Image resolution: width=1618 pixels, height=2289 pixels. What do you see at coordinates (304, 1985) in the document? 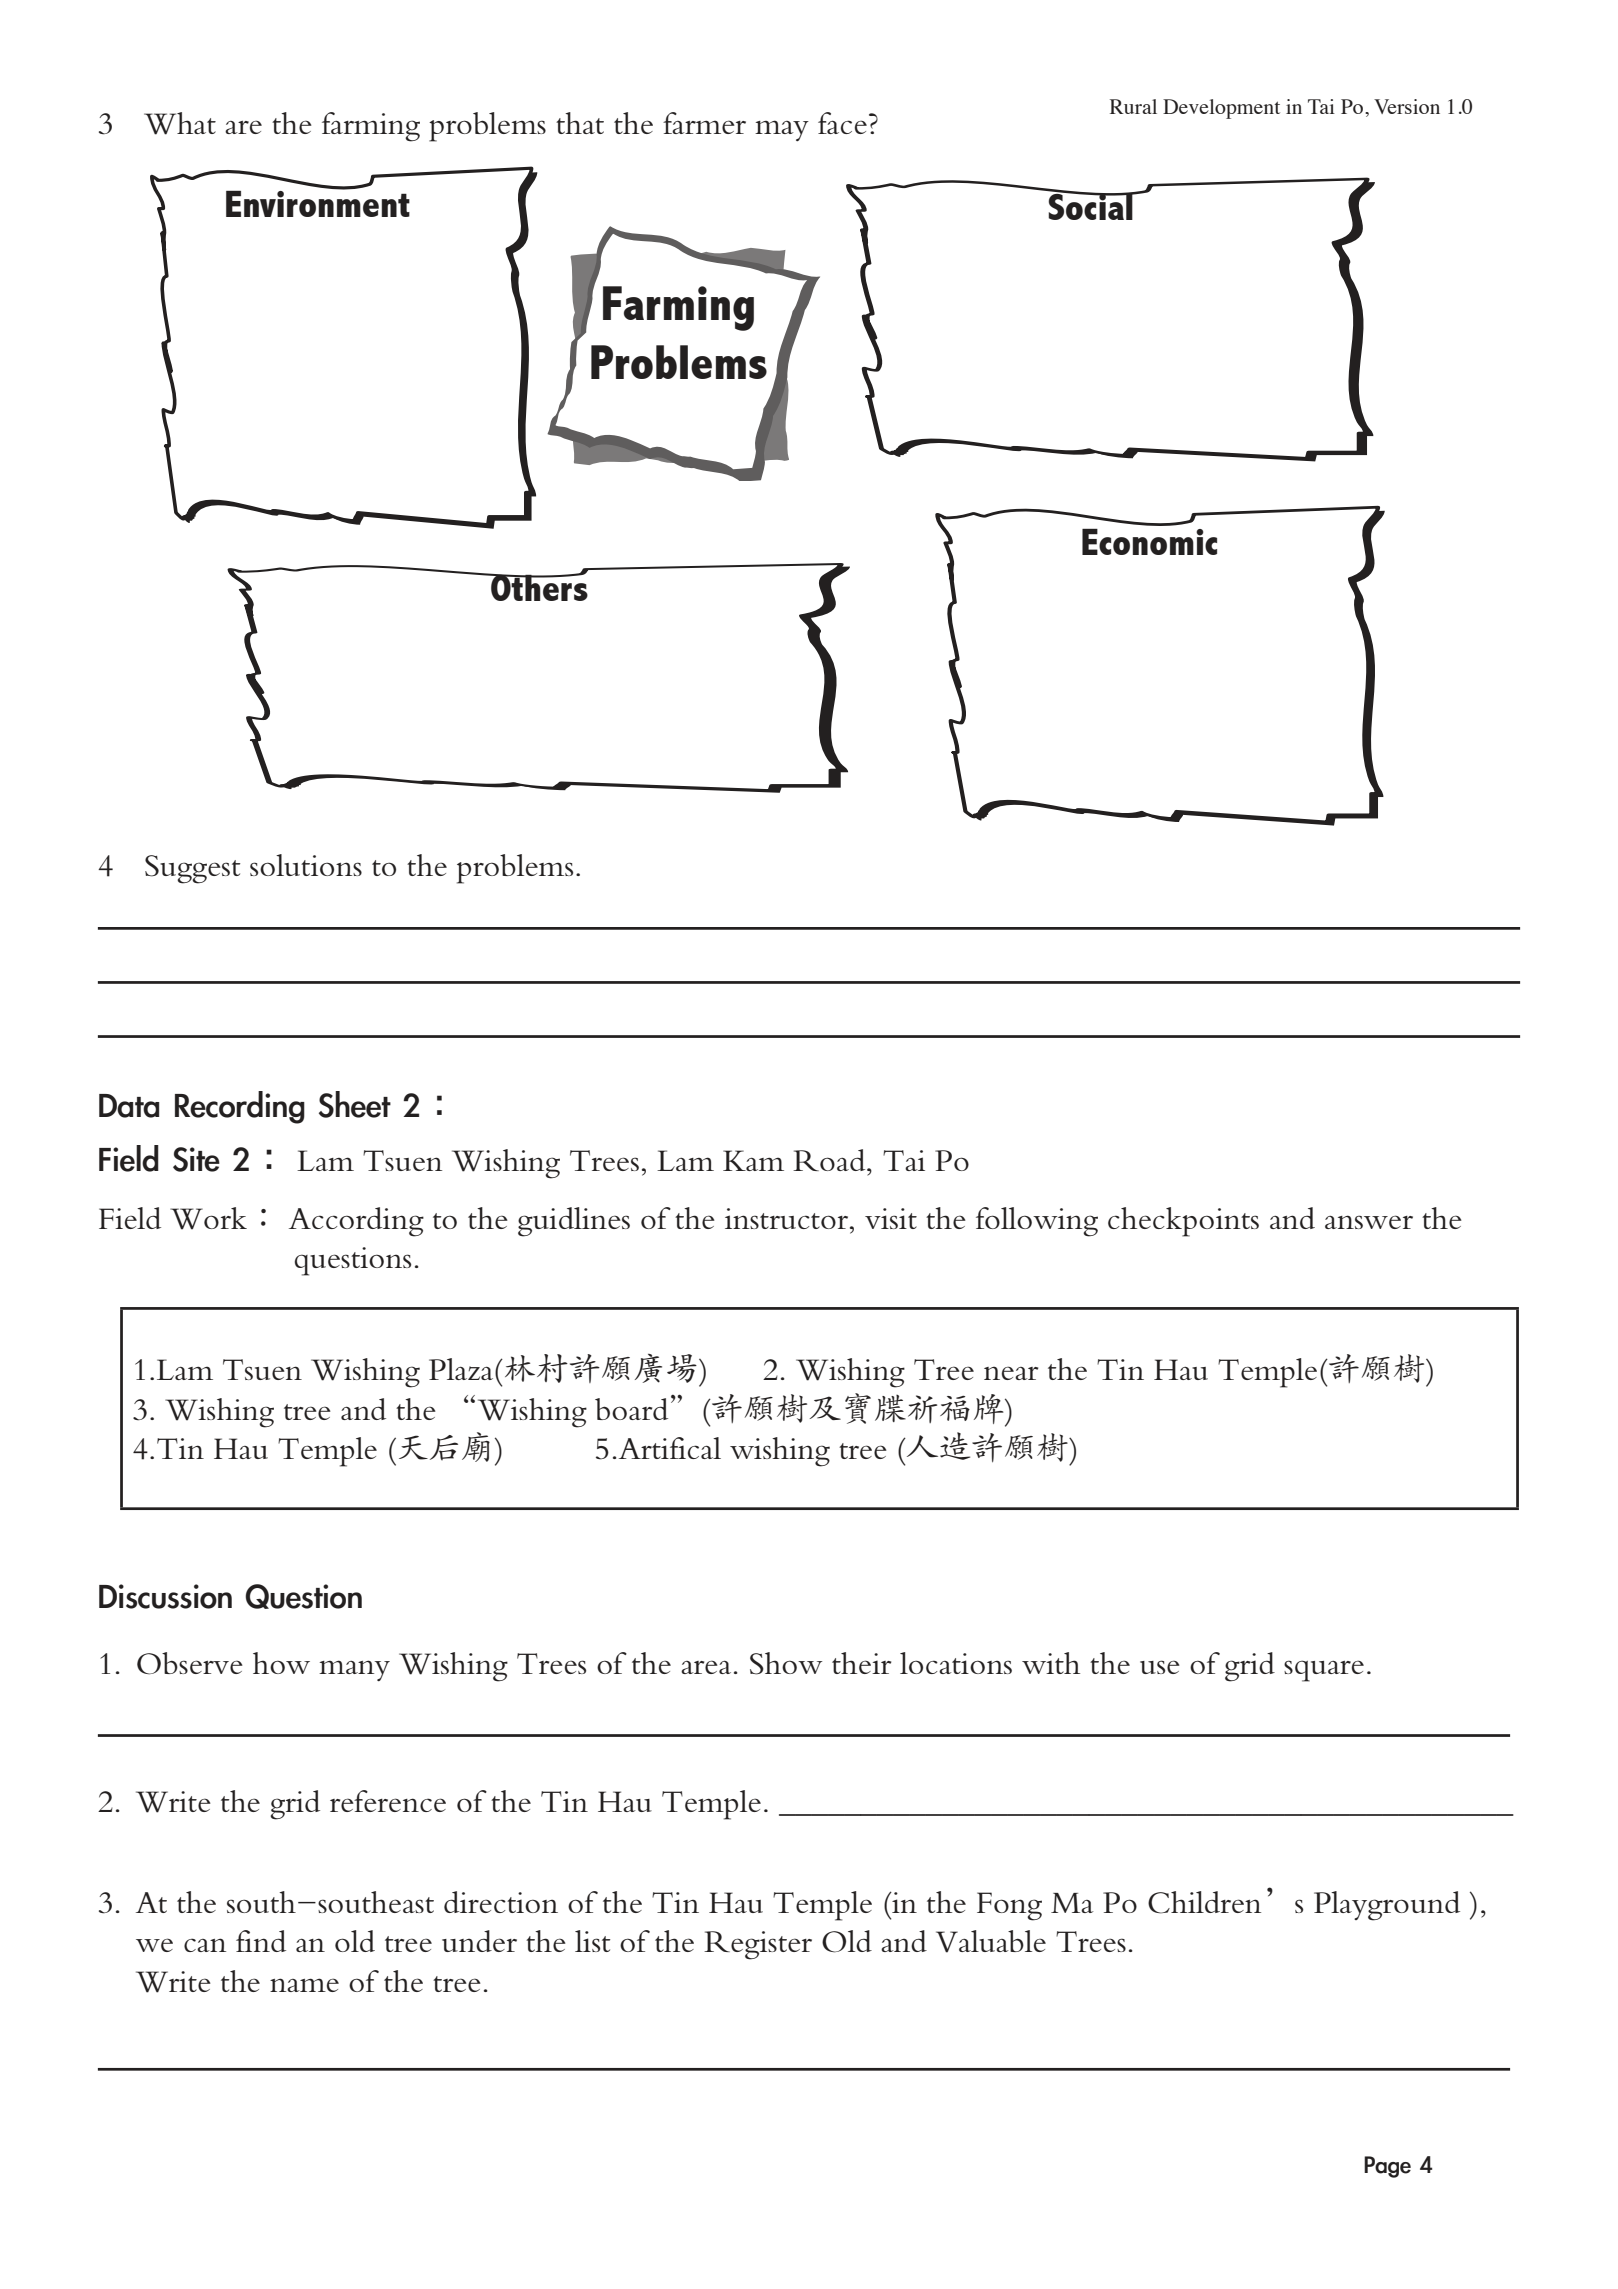
I see `name` at bounding box center [304, 1985].
